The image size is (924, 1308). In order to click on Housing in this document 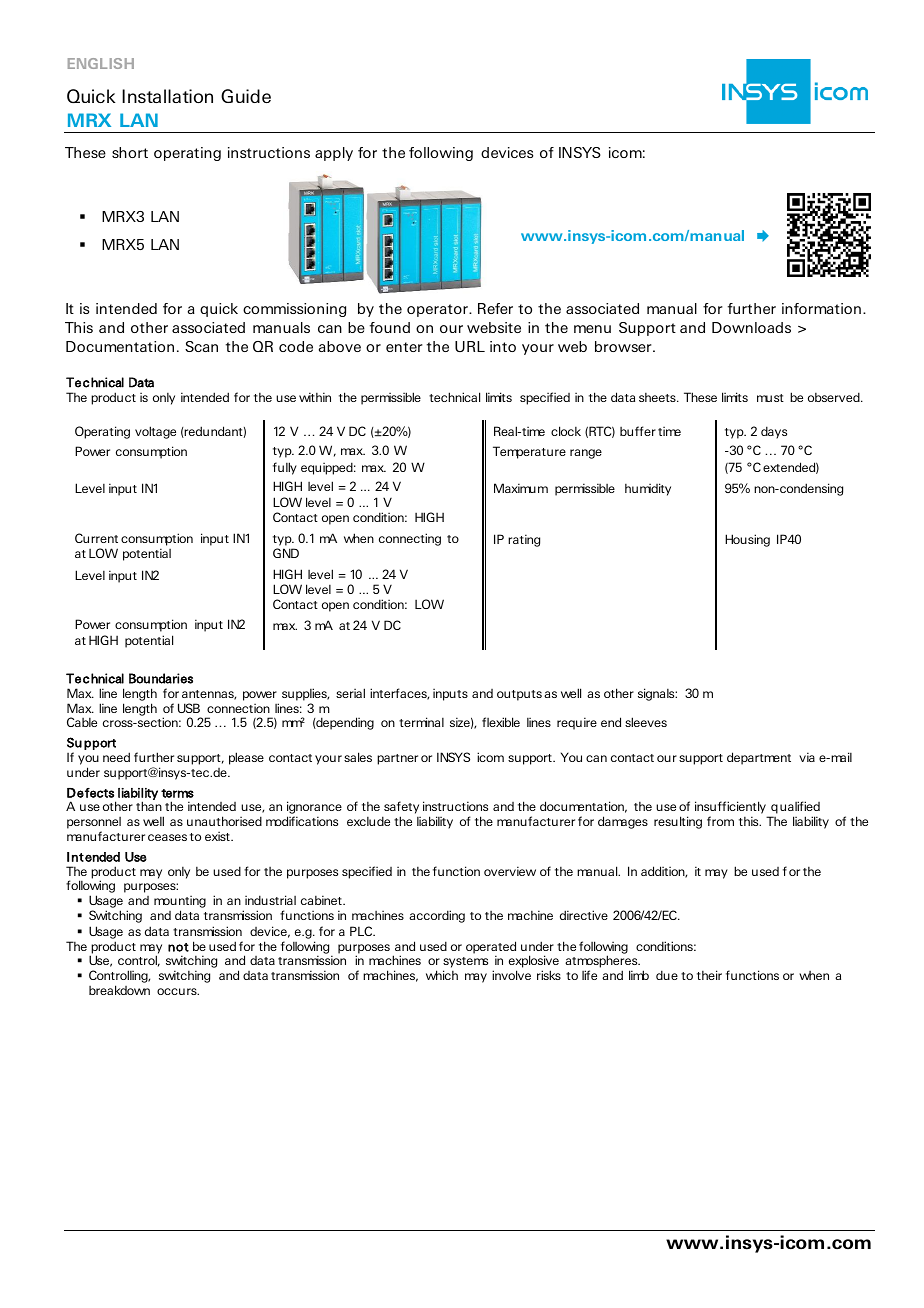, I will do `click(747, 540)`.
